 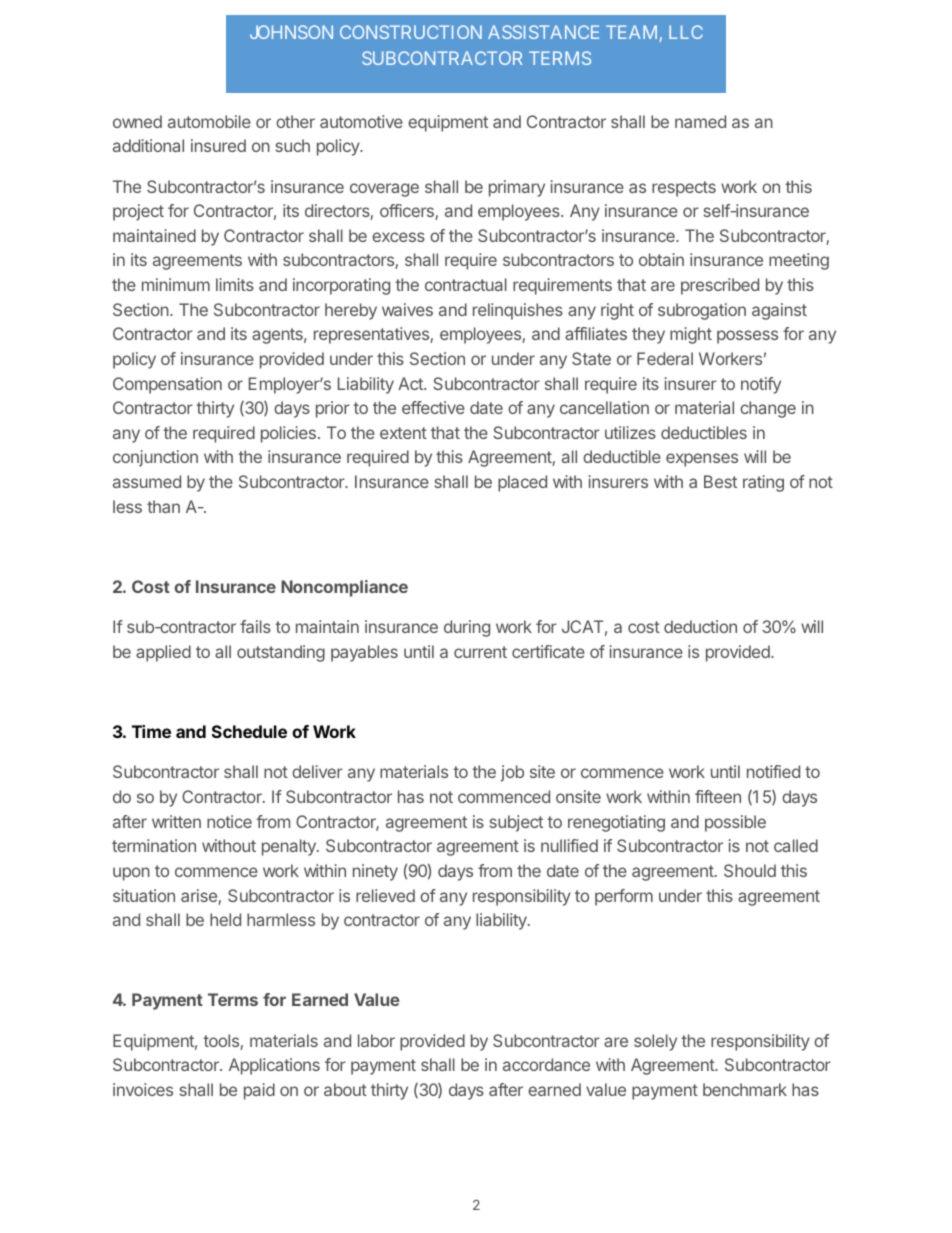 What do you see at coordinates (229, 821) in the document?
I see `notice` at bounding box center [229, 821].
